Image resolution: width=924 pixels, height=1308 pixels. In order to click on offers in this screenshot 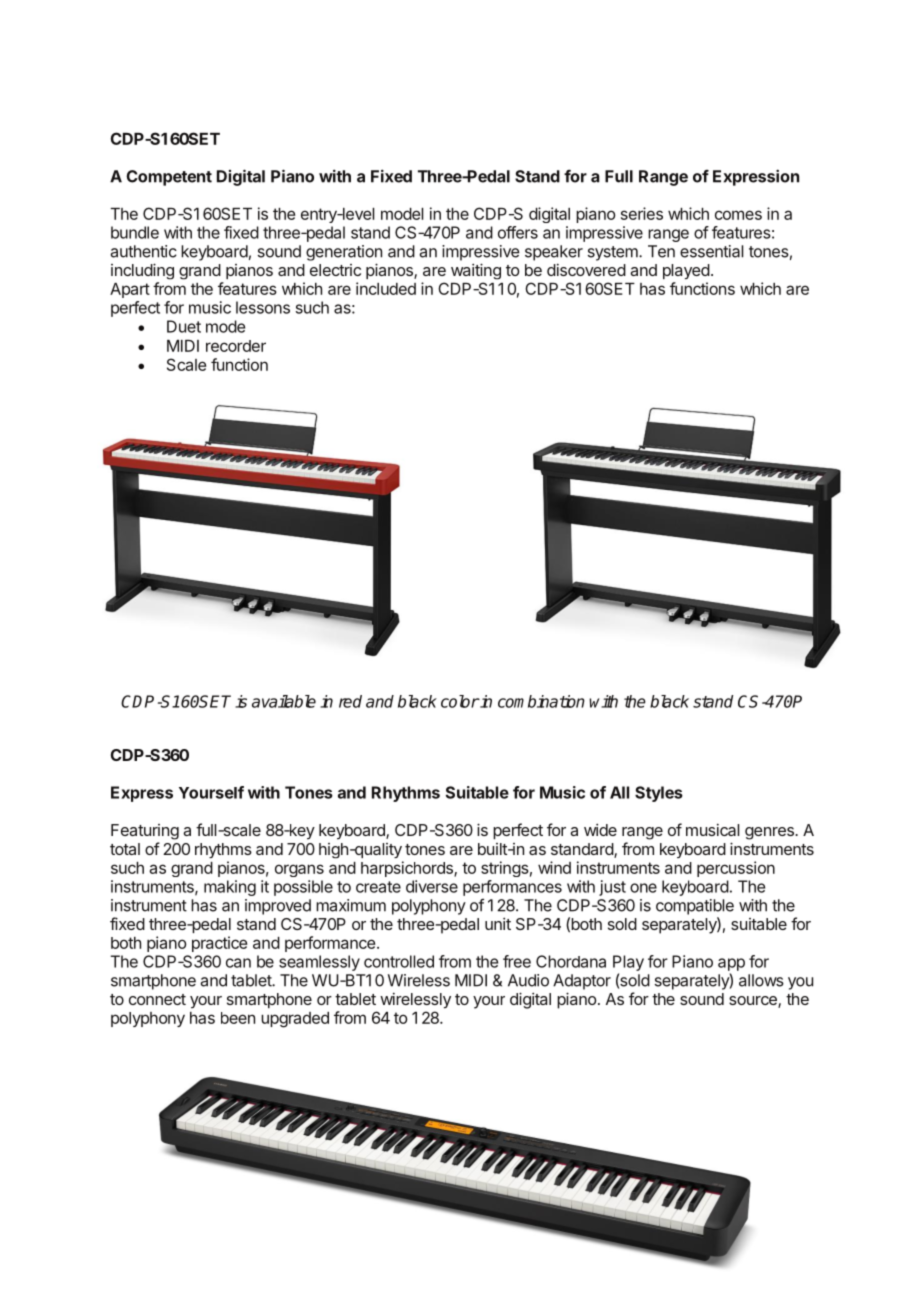, I will do `click(518, 232)`.
